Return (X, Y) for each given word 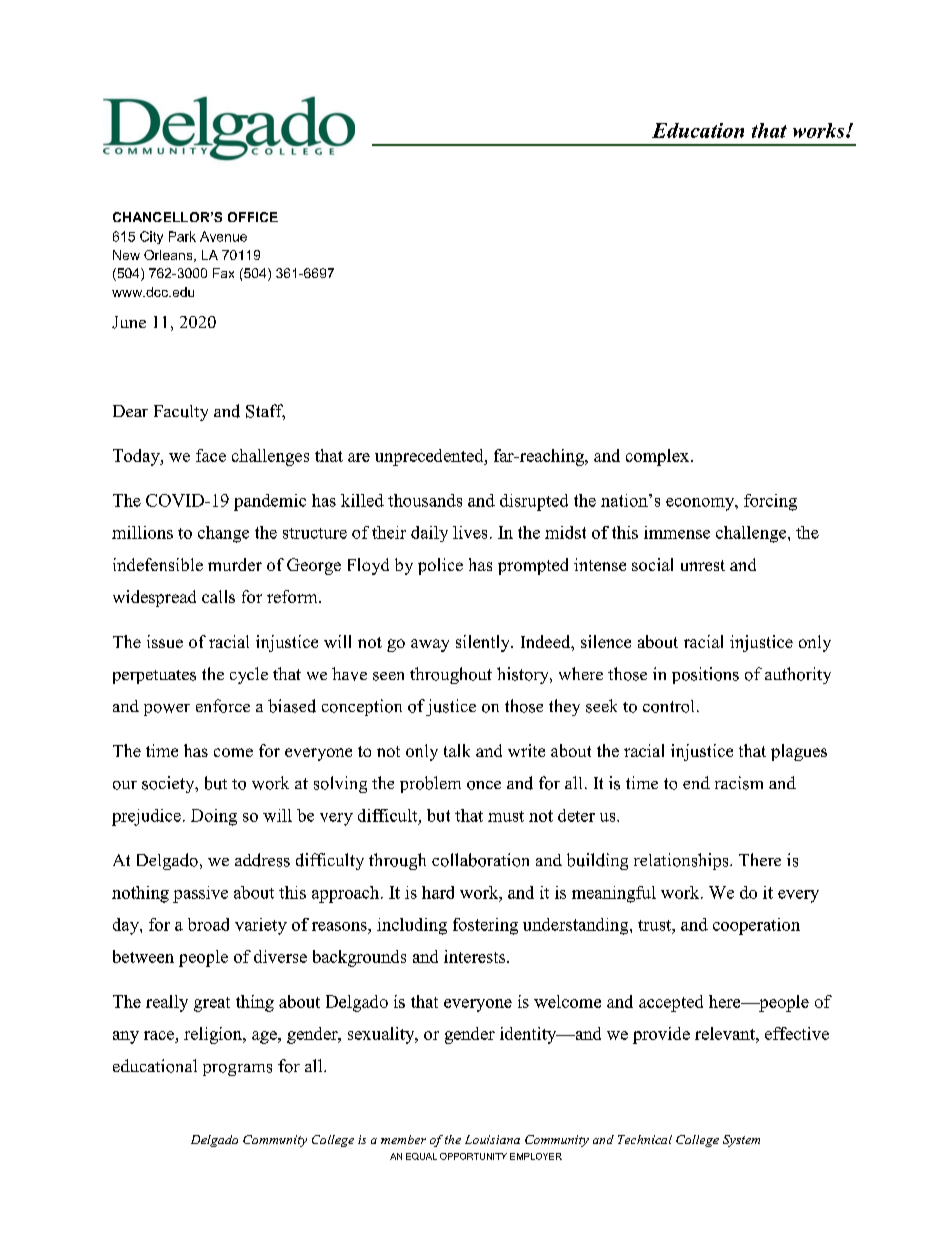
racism (739, 783)
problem (430, 784)
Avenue (223, 236)
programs (237, 1070)
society (169, 784)
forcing (770, 502)
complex (659, 457)
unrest (703, 565)
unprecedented (430, 457)
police (440, 566)
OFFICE (253, 217)
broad (208, 924)
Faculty (181, 413)
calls (218, 596)
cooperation (756, 926)
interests (476, 956)
